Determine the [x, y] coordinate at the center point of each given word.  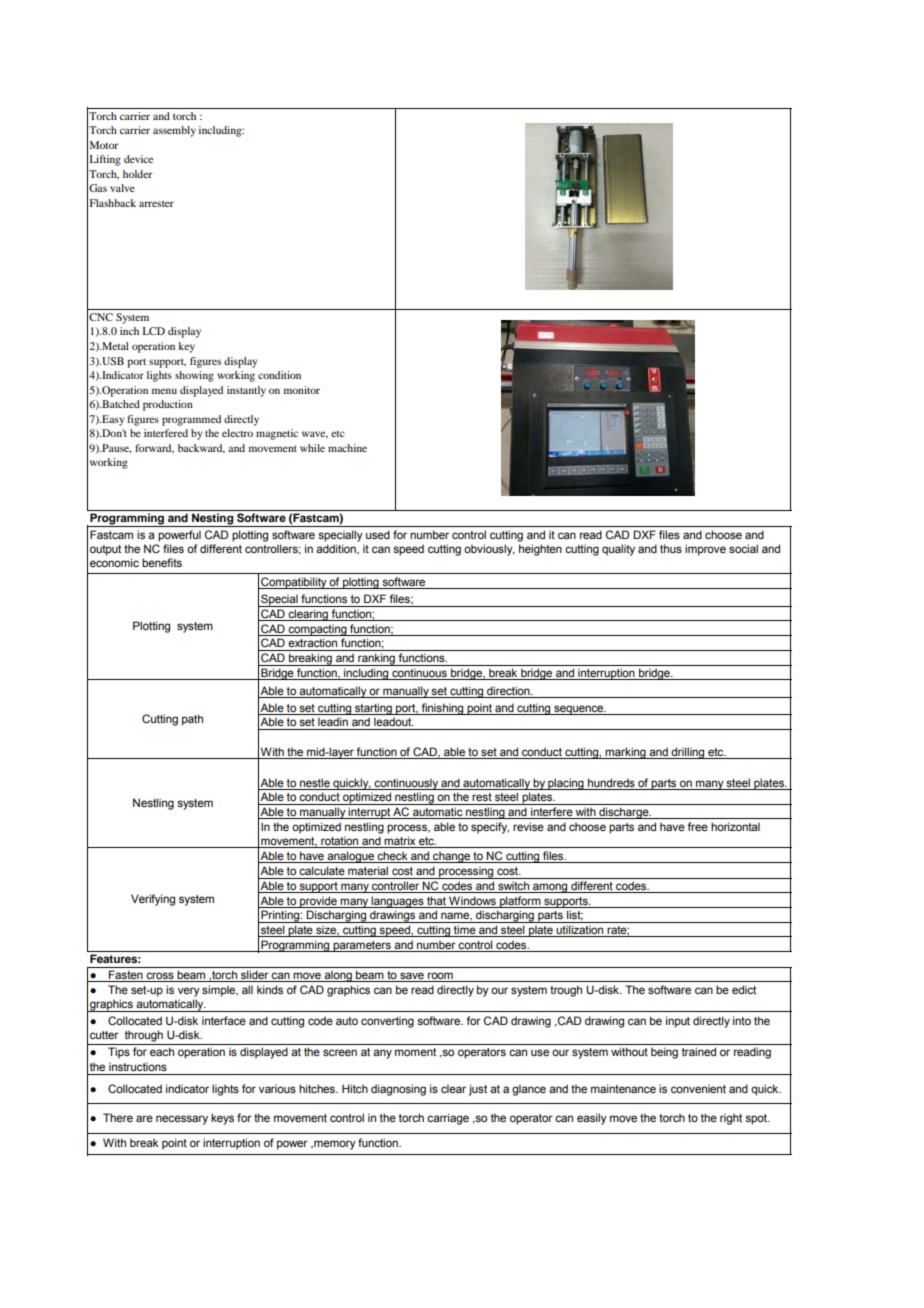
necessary [182, 1120]
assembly [174, 131]
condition [279, 375]
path [192, 720]
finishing [442, 709]
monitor [302, 390]
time [465, 931]
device [138, 159]
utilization [580, 931]
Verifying [153, 900]
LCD [153, 331]
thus [671, 548]
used [378, 534]
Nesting [213, 520]
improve [705, 550]
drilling [688, 753]
